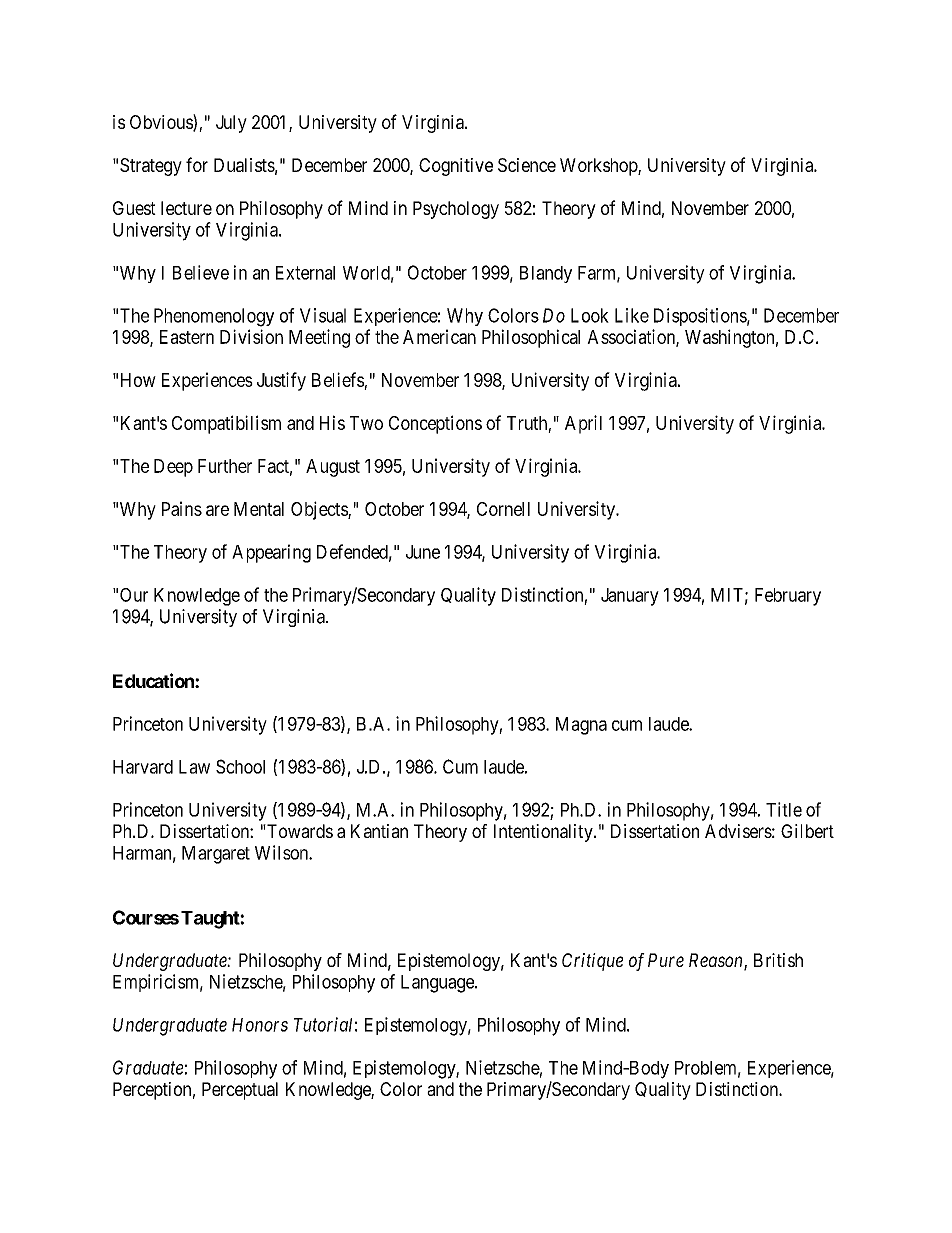 This image has width=952, height=1233. I want to click on Conceptions, so click(435, 424).
